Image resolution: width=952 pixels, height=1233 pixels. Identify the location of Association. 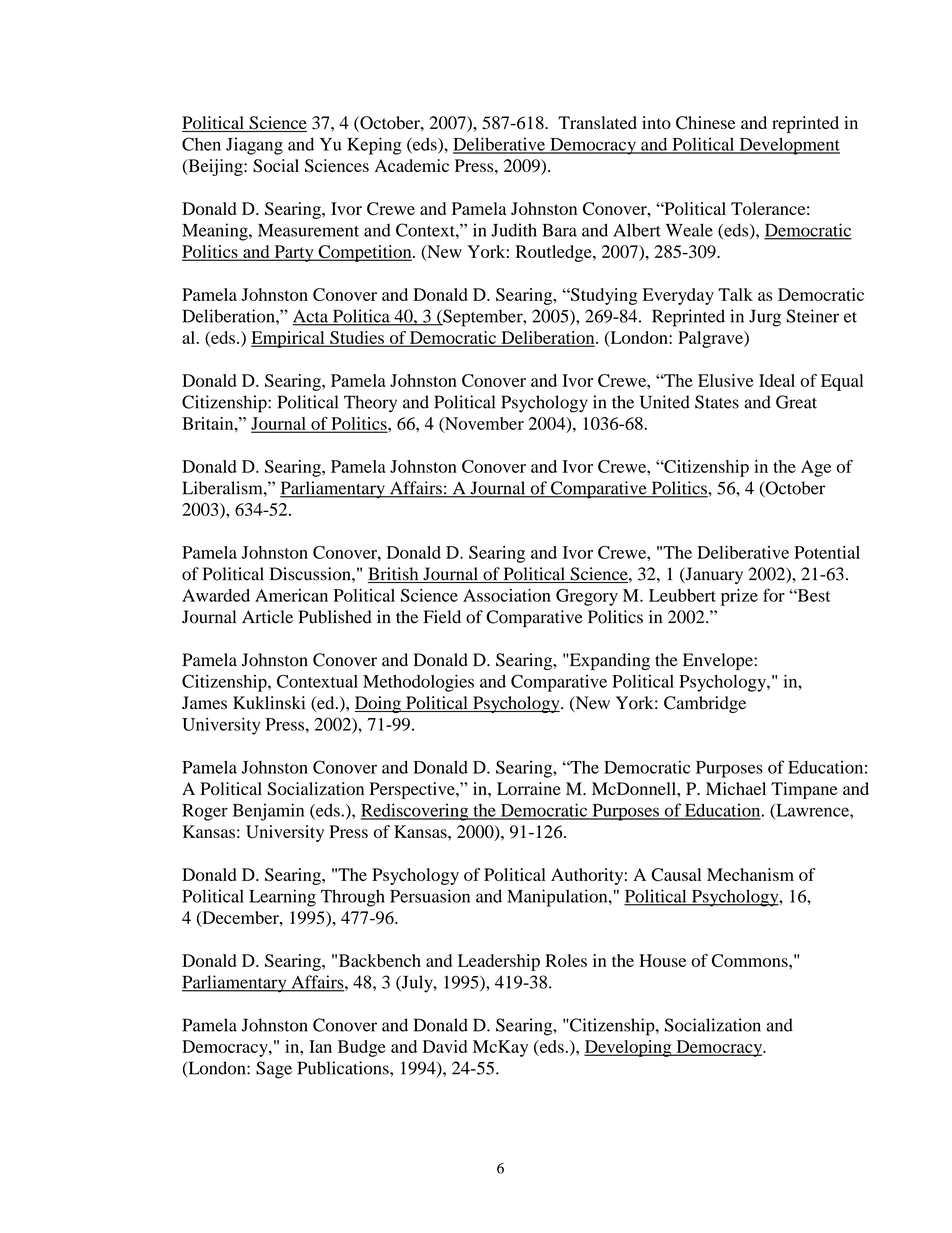
(507, 595).
